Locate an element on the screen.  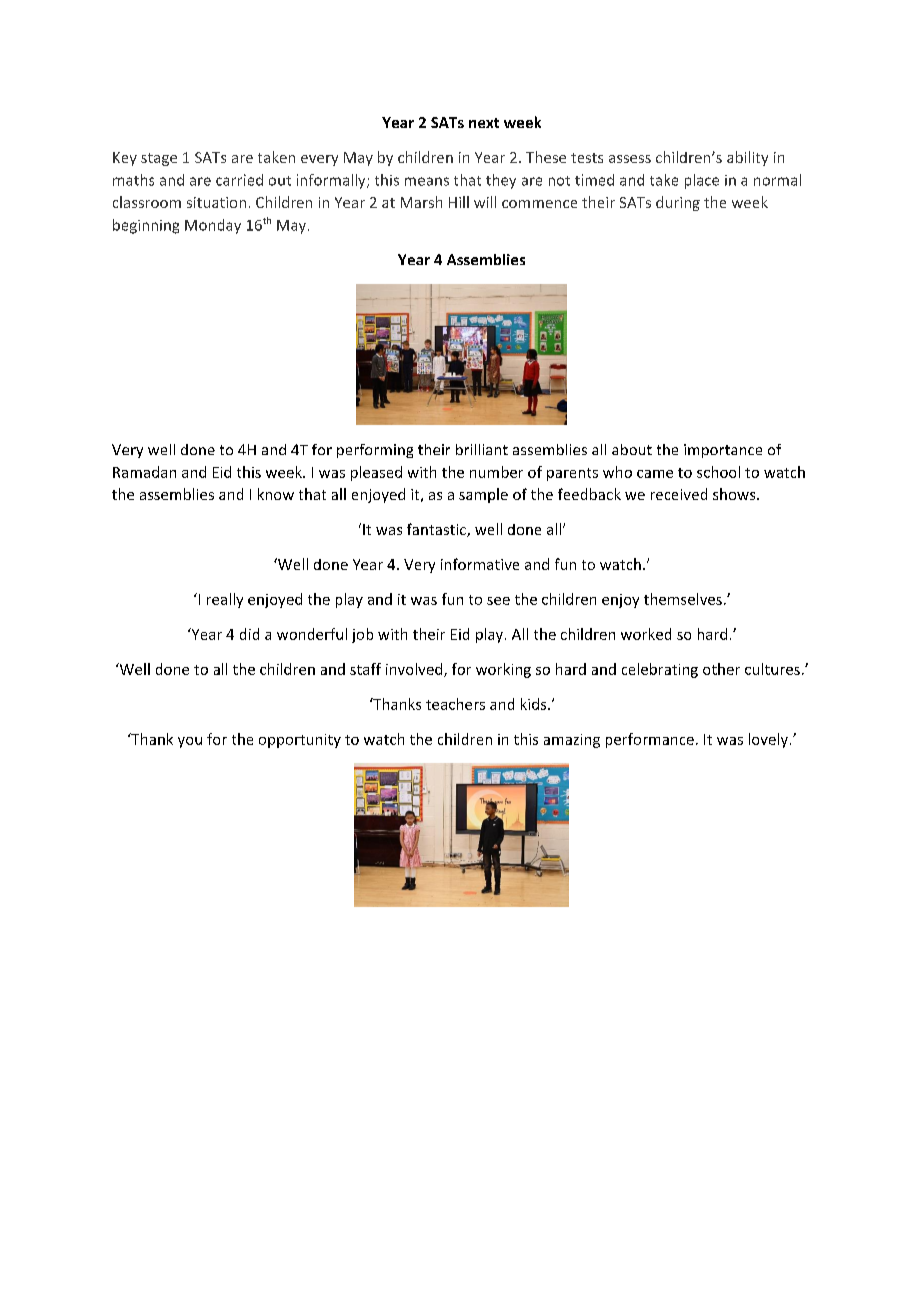
Hill is located at coordinates (459, 202).
